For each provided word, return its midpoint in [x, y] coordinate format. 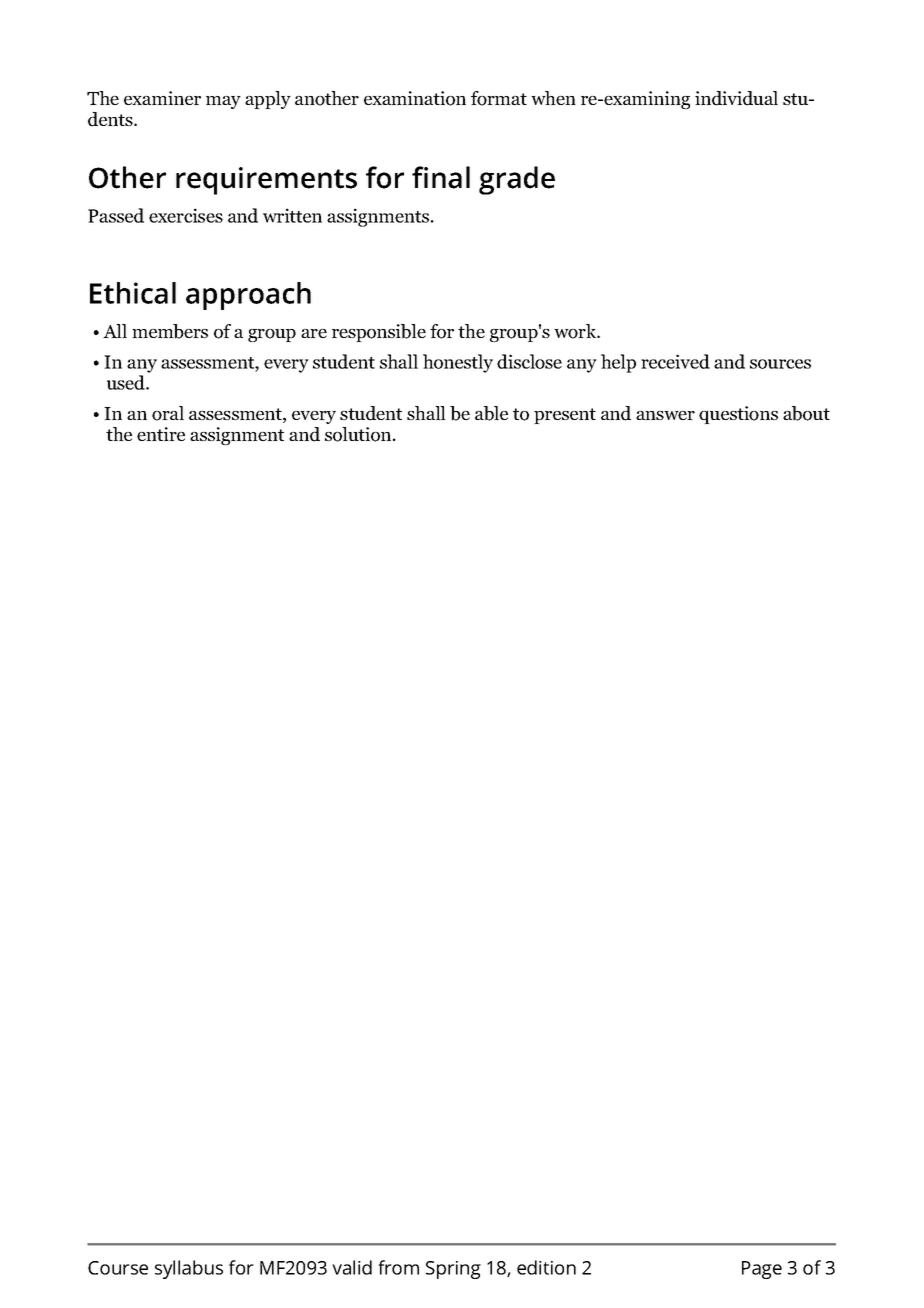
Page [762, 1270]
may [223, 102]
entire [161, 434]
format [499, 98]
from [398, 1267]
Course [118, 1268]
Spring [453, 1270]
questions [738, 415]
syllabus [189, 1269]
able [491, 413]
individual [736, 98]
